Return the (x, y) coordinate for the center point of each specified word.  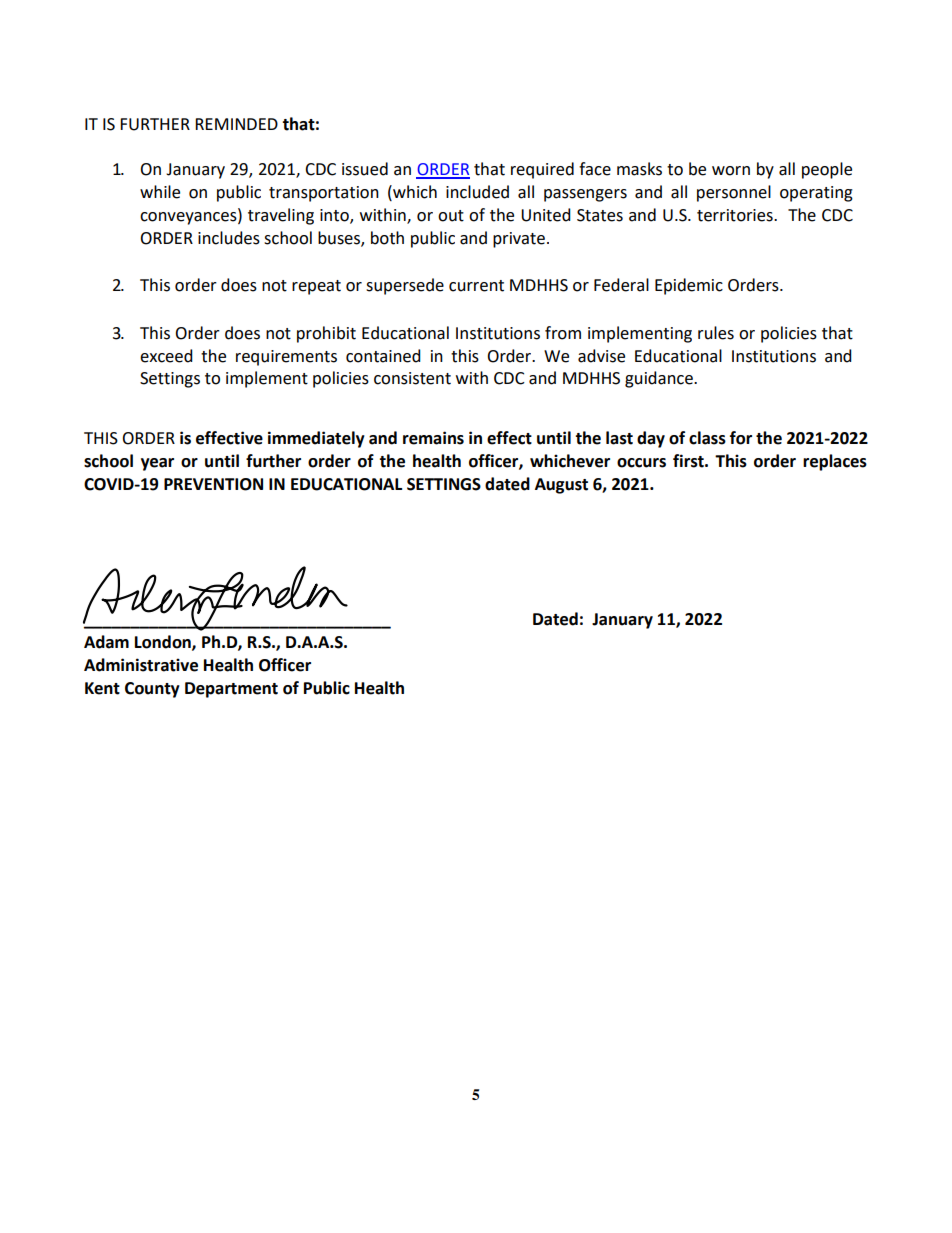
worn (731, 171)
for (741, 438)
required (542, 170)
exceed (166, 356)
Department (231, 690)
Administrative (141, 665)
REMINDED (236, 124)
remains (433, 438)
